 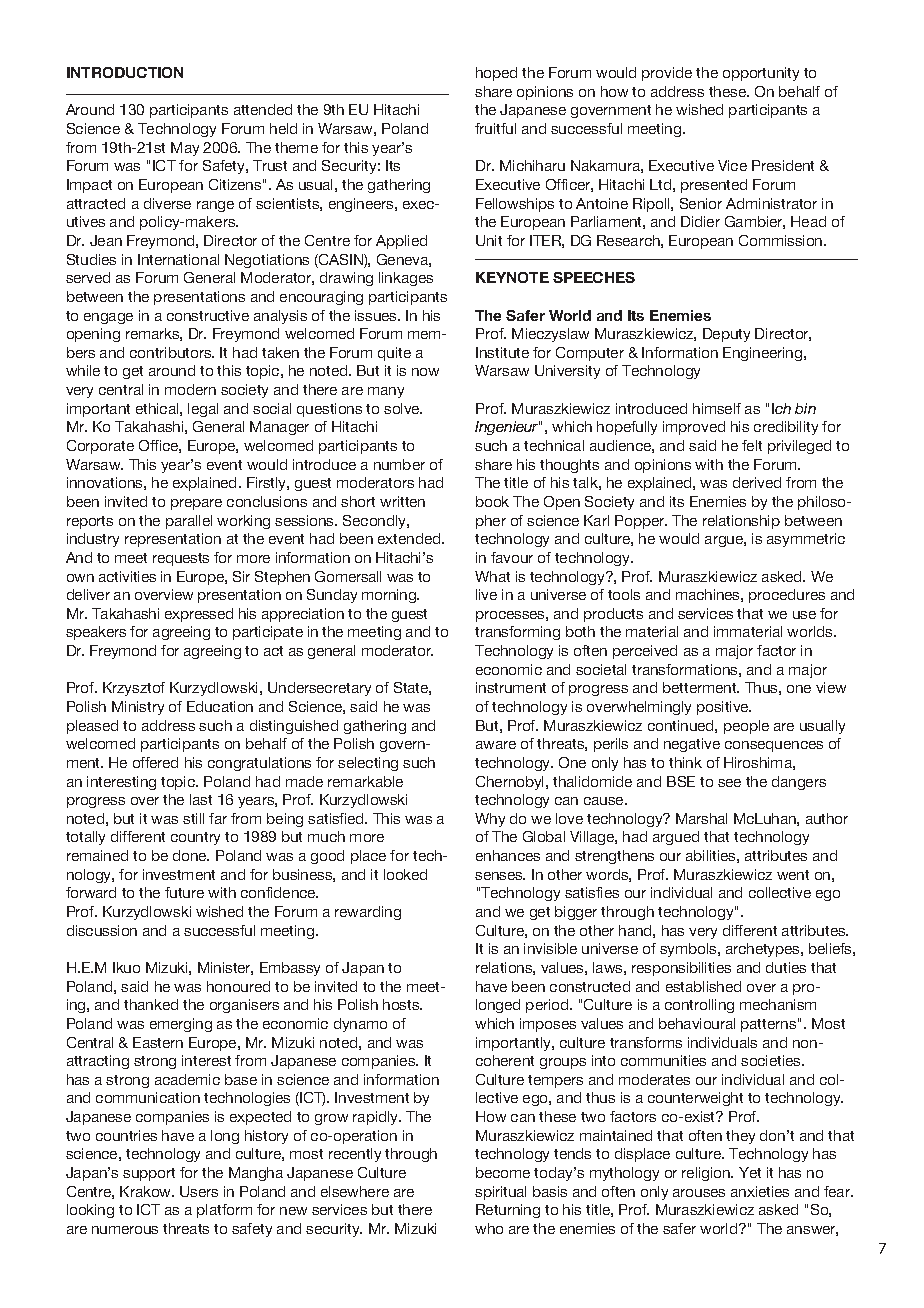 What do you see at coordinates (495, 128) in the page?
I see `fruitful` at bounding box center [495, 128].
